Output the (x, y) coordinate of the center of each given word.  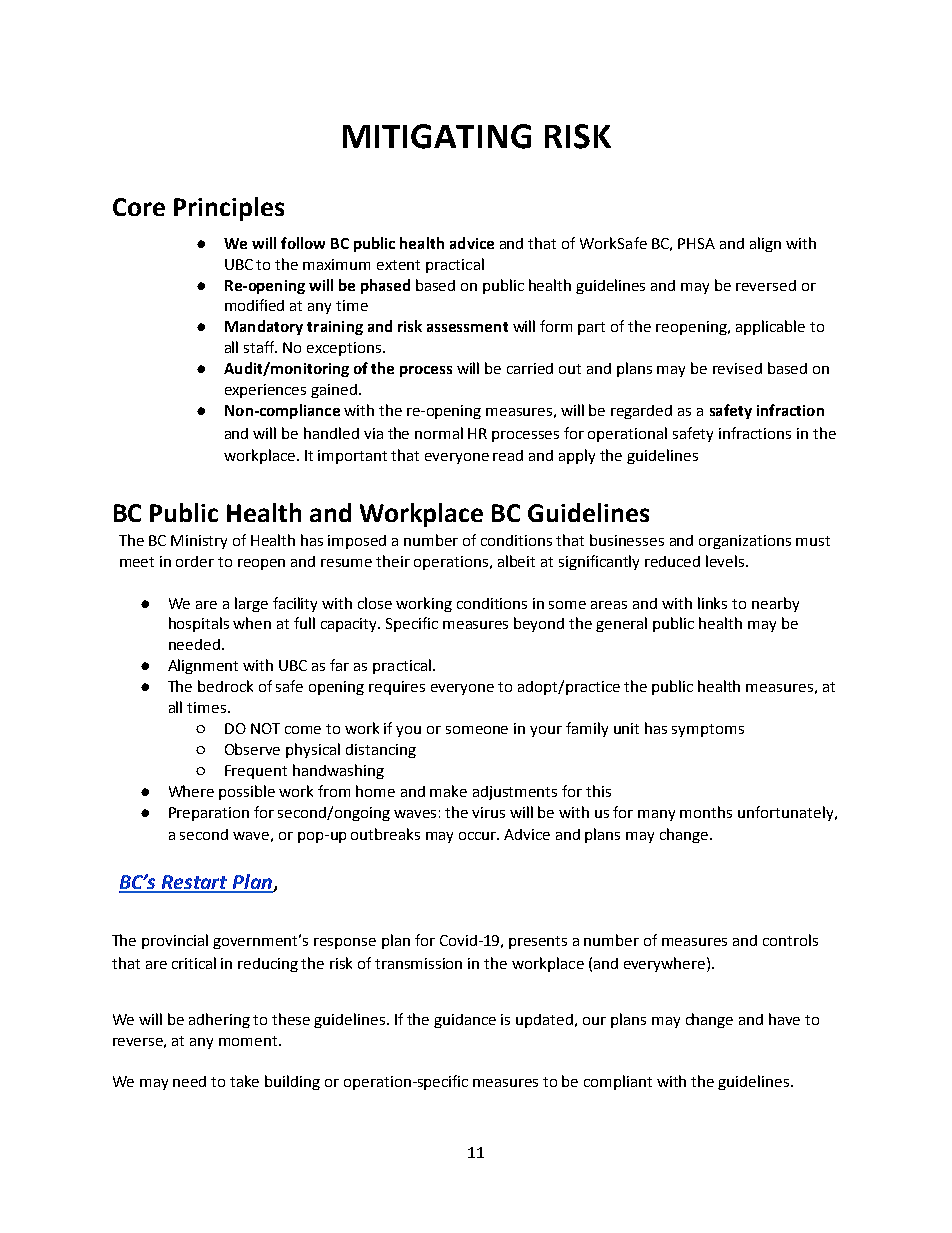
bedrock (225, 686)
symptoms (708, 730)
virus (488, 812)
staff (260, 347)
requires (397, 688)
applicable (770, 327)
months (706, 812)
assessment (467, 327)
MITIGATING (437, 136)
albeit (516, 561)
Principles (229, 209)
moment (249, 1041)
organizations (745, 542)
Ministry (199, 542)
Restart (195, 883)
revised (737, 368)
